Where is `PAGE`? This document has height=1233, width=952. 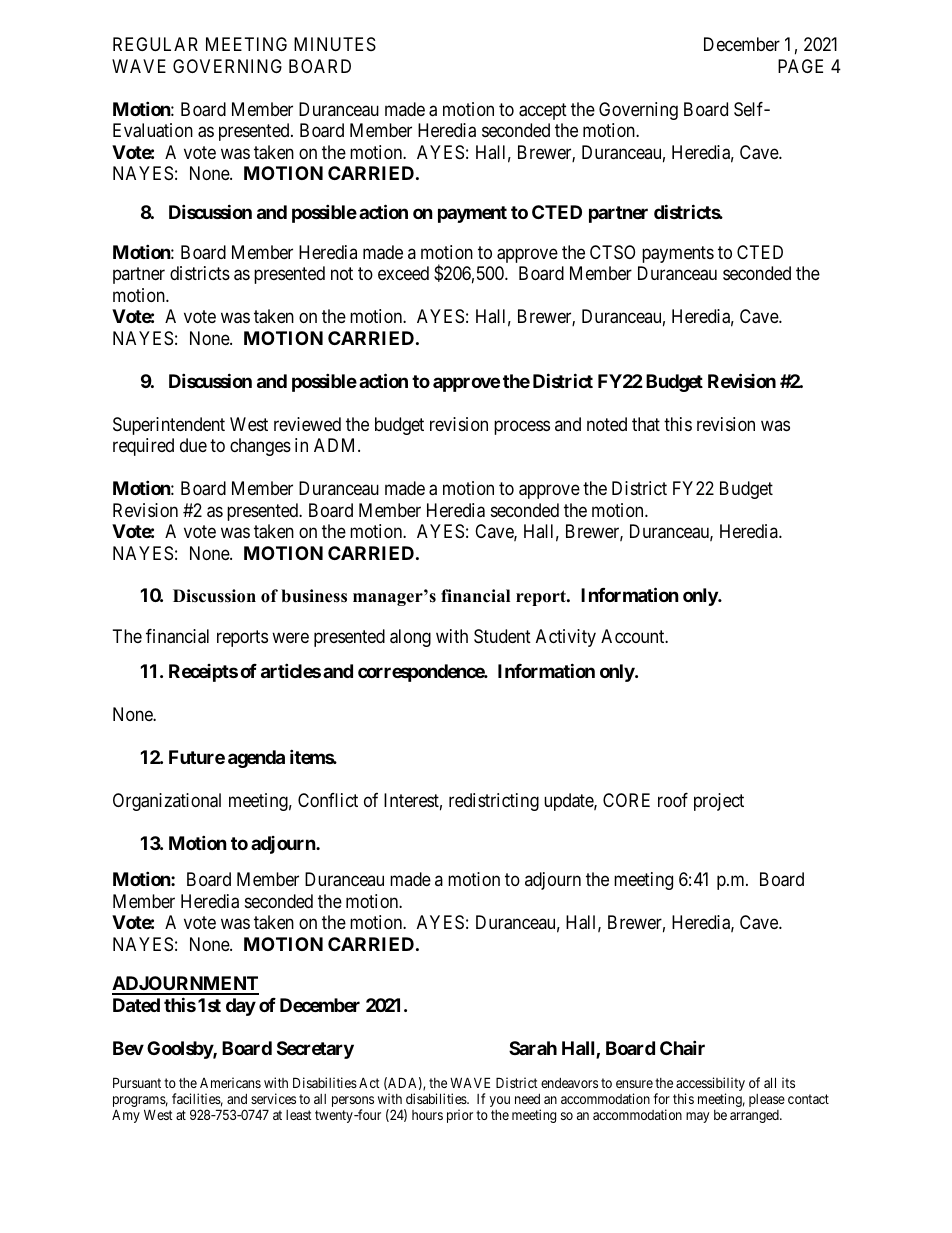
PAGE is located at coordinates (800, 66).
